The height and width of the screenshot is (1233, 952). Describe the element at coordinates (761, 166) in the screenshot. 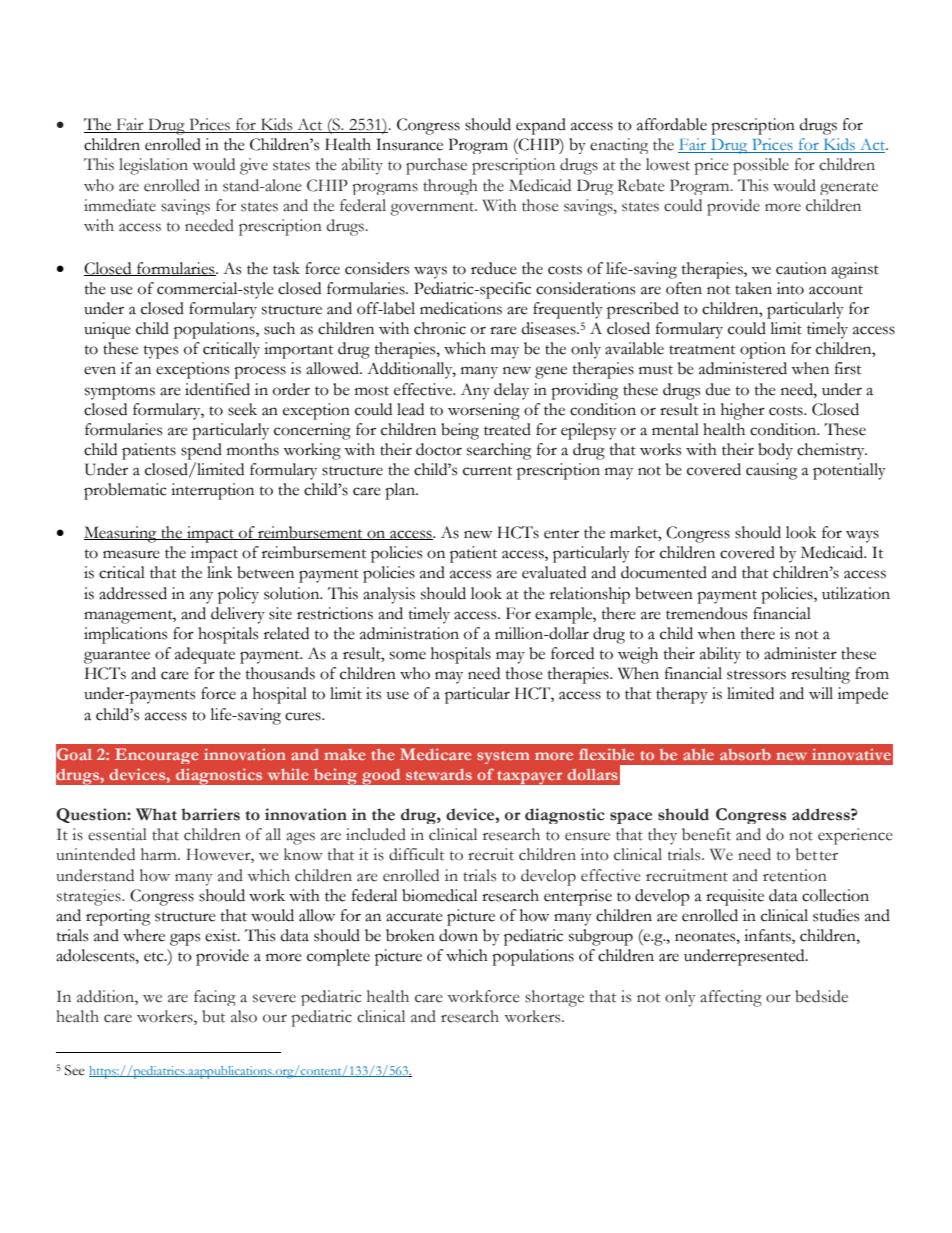

I see `possible` at that location.
